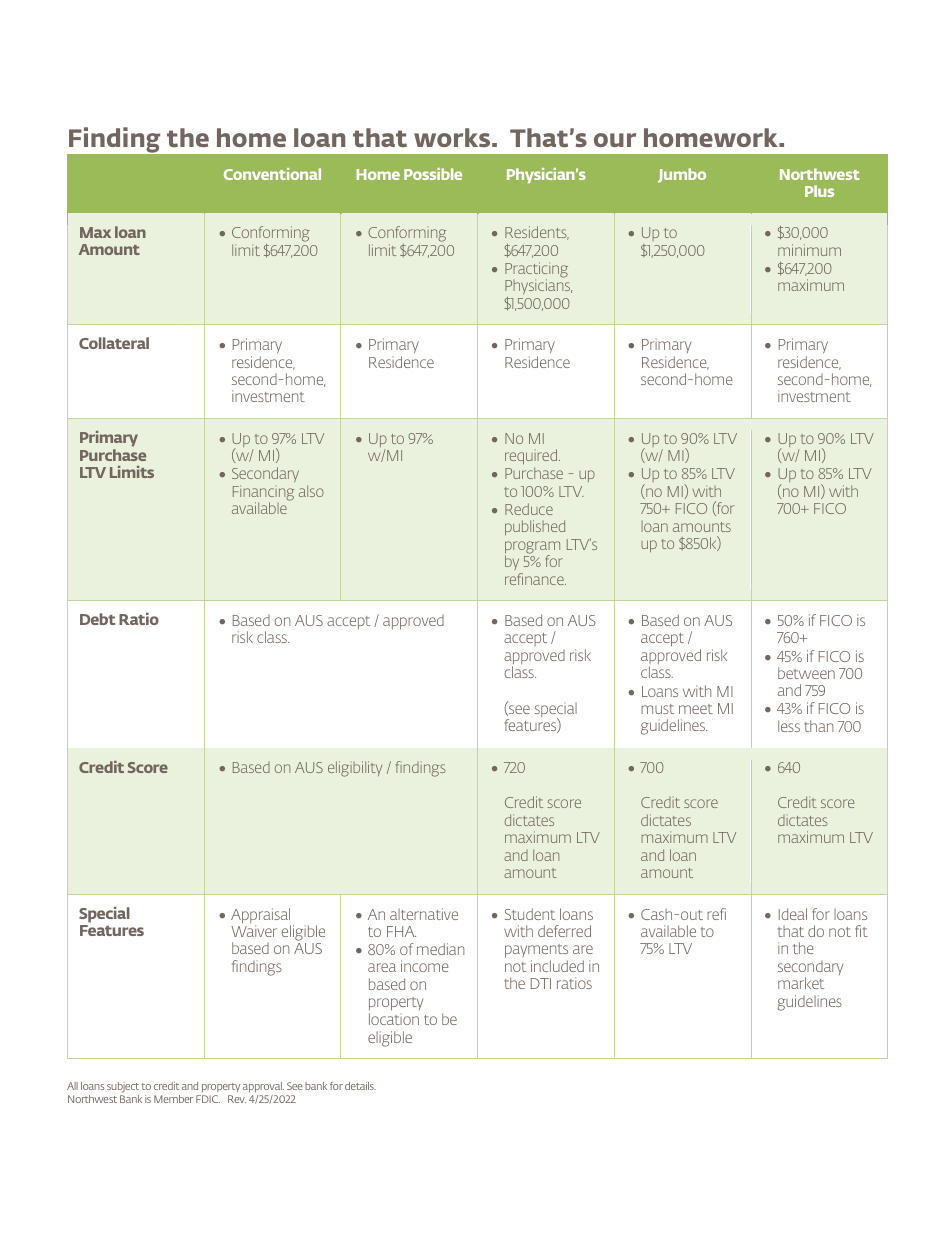  What do you see at coordinates (97, 619) in the screenshot?
I see `Debt` at bounding box center [97, 619].
